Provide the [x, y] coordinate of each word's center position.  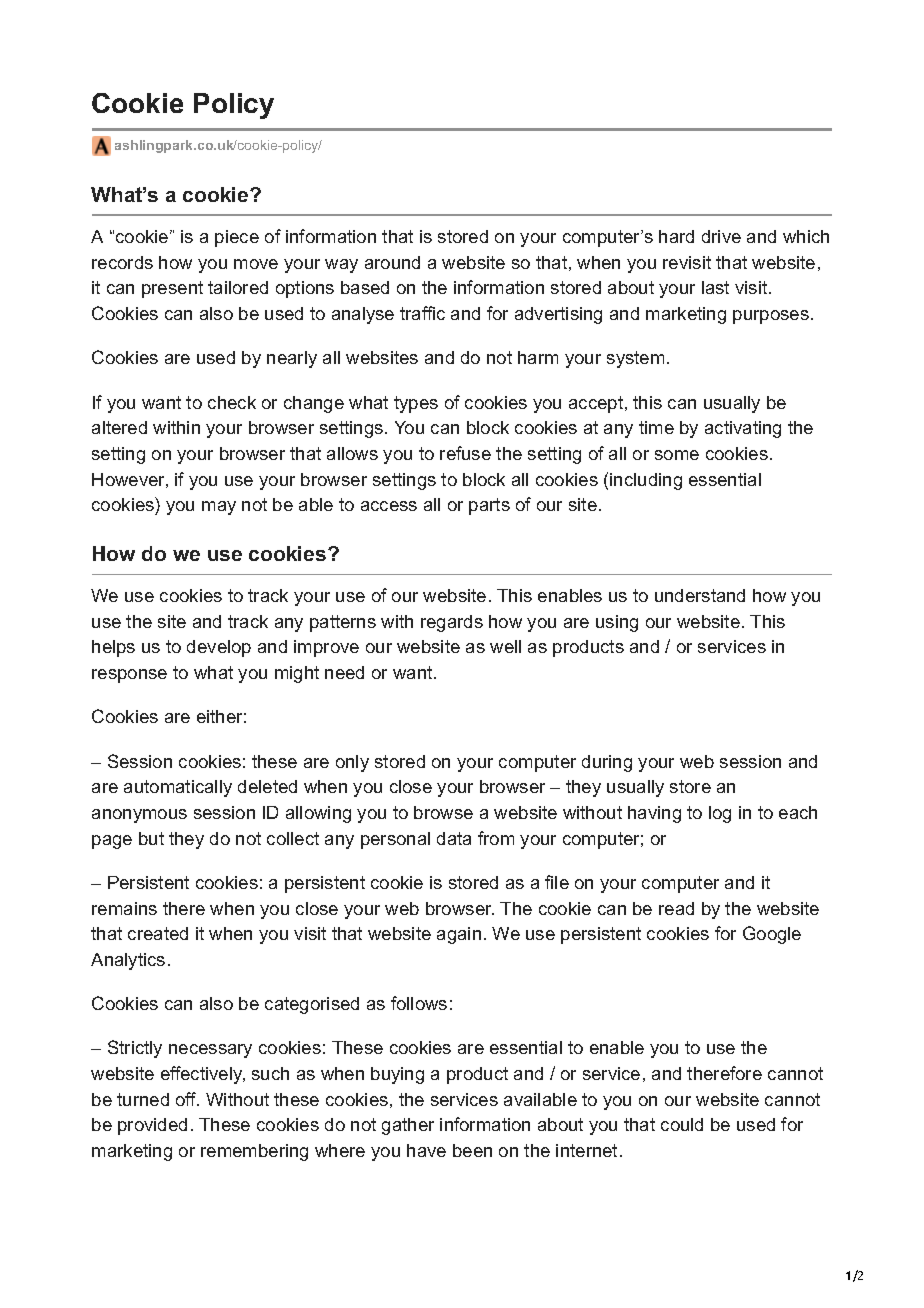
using [617, 623]
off [187, 1099]
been [472, 1150]
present [172, 289]
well [505, 646]
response [129, 676]
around [392, 262]
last [715, 287]
